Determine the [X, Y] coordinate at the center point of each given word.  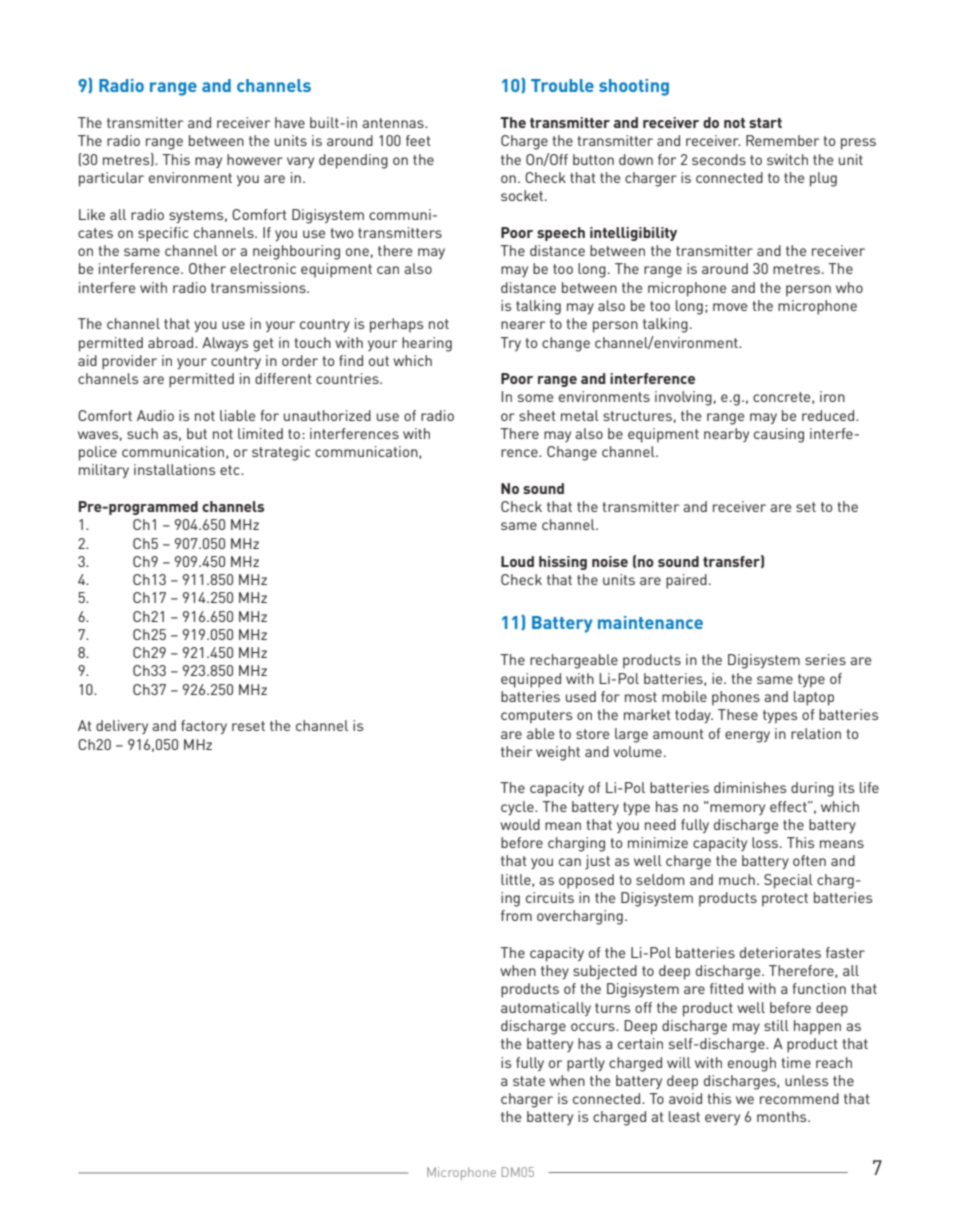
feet [418, 140]
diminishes [750, 787]
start [765, 123]
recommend [799, 1098]
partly [586, 1064]
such [142, 433]
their [516, 751]
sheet [537, 415]
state [529, 1081]
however [255, 159]
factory [204, 727]
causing [779, 435]
